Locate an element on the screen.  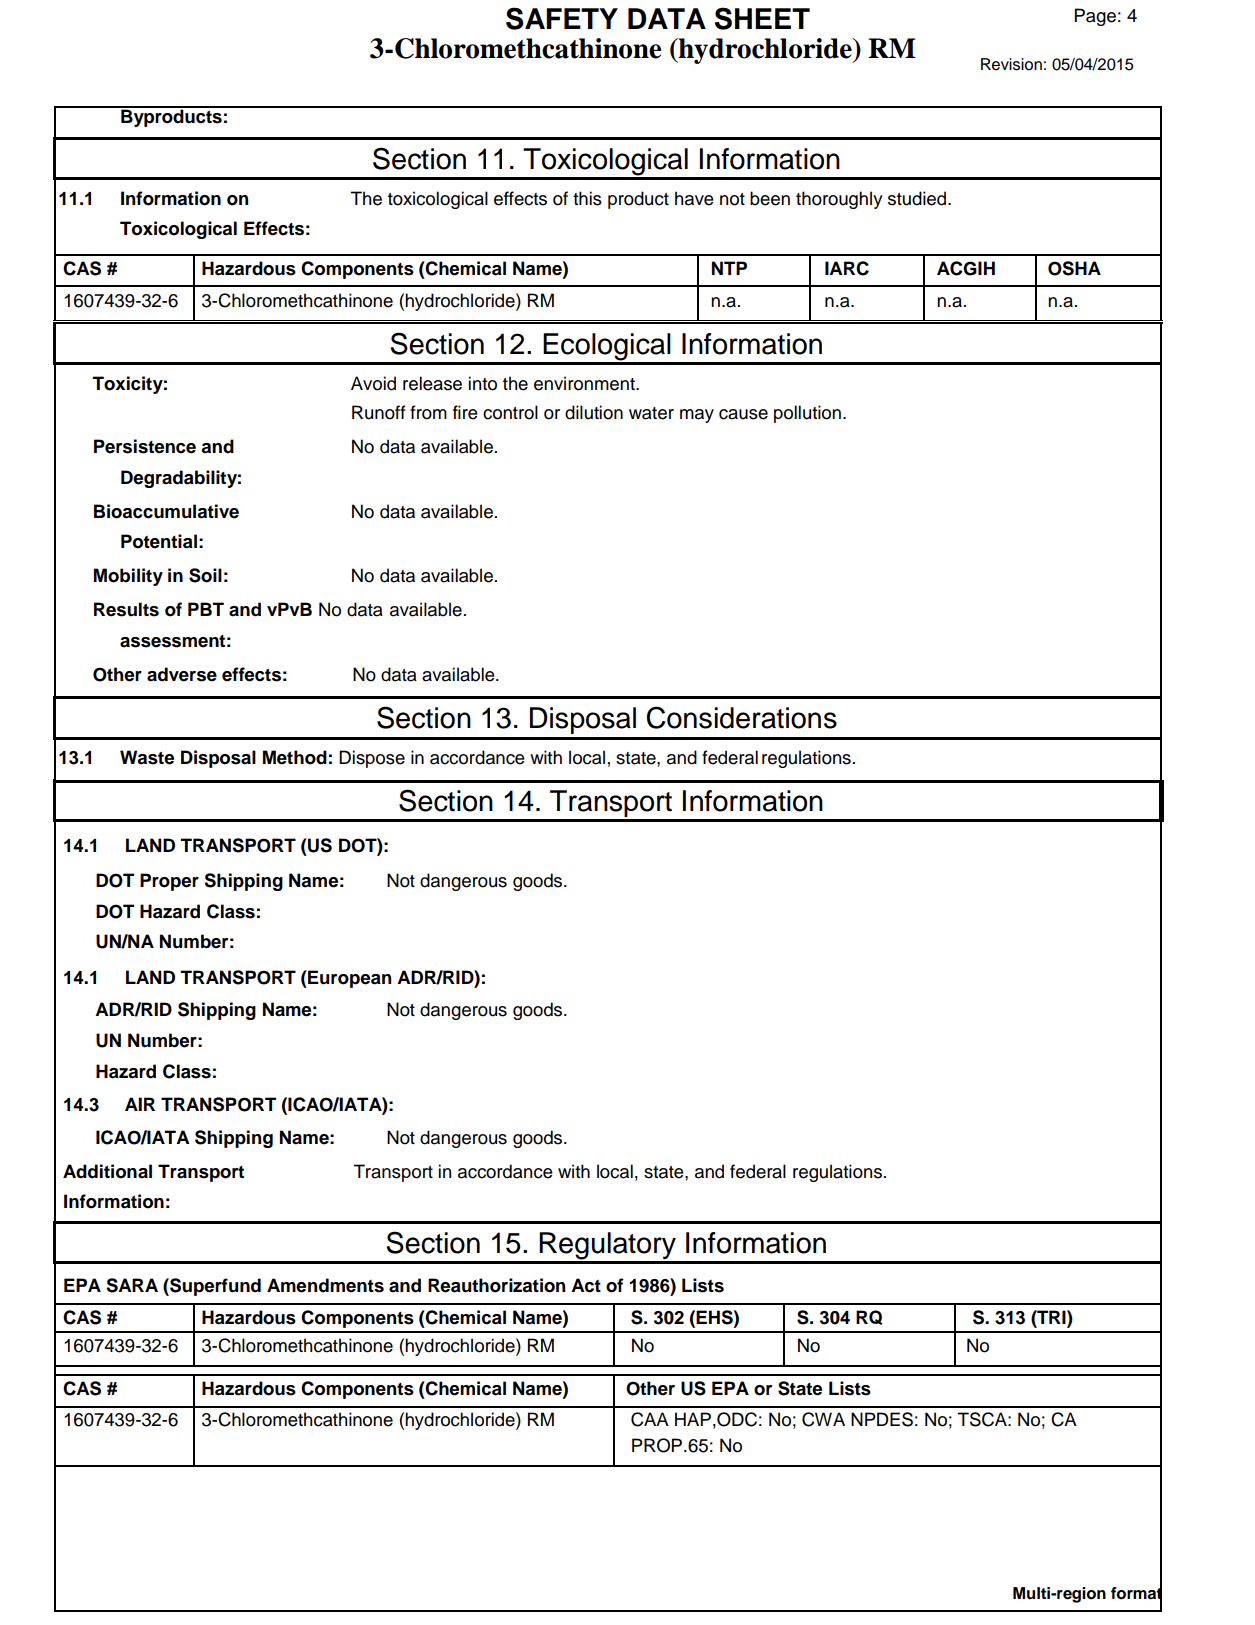
Act is located at coordinates (586, 1285).
